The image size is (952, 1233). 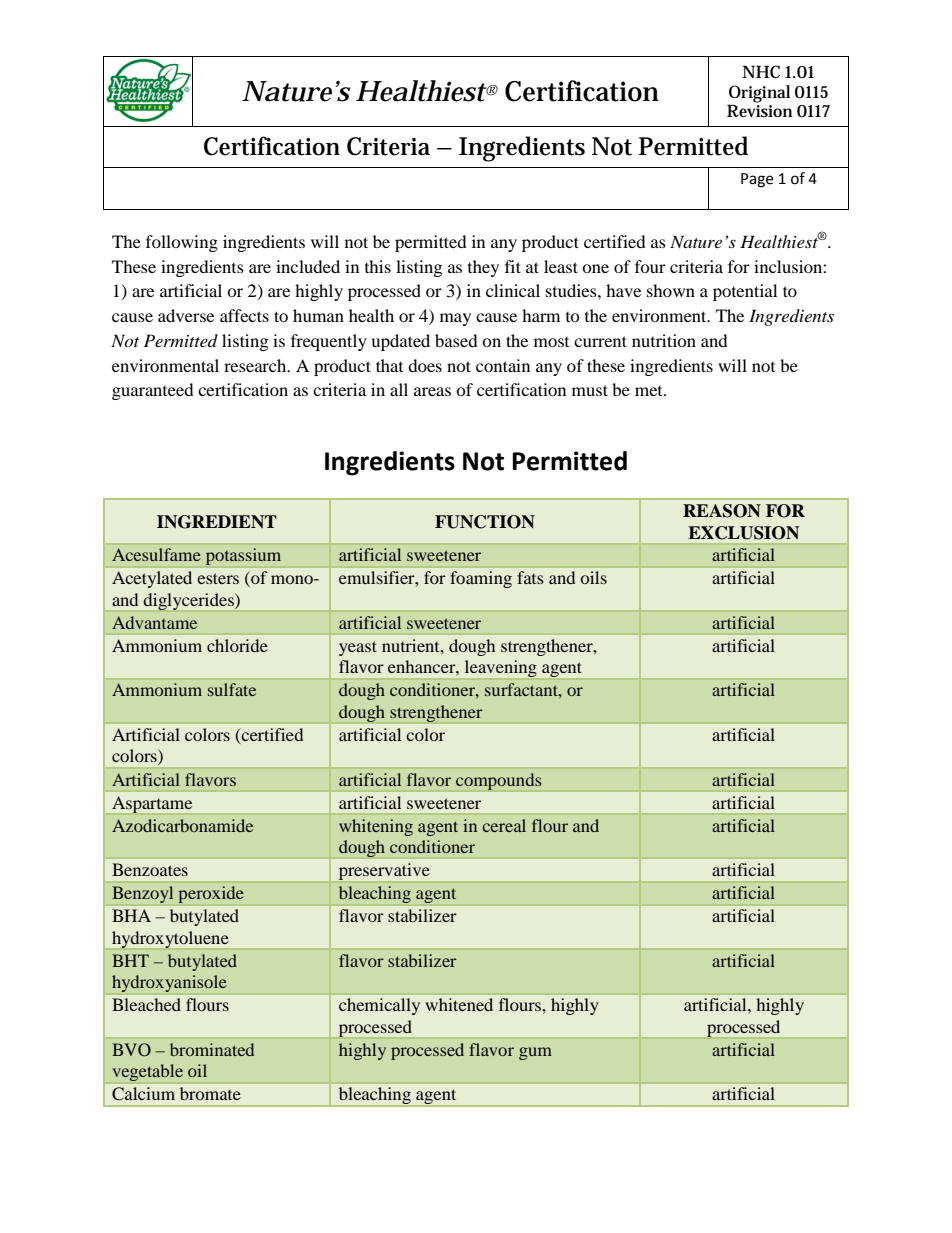 I want to click on brominated, so click(x=212, y=1049).
